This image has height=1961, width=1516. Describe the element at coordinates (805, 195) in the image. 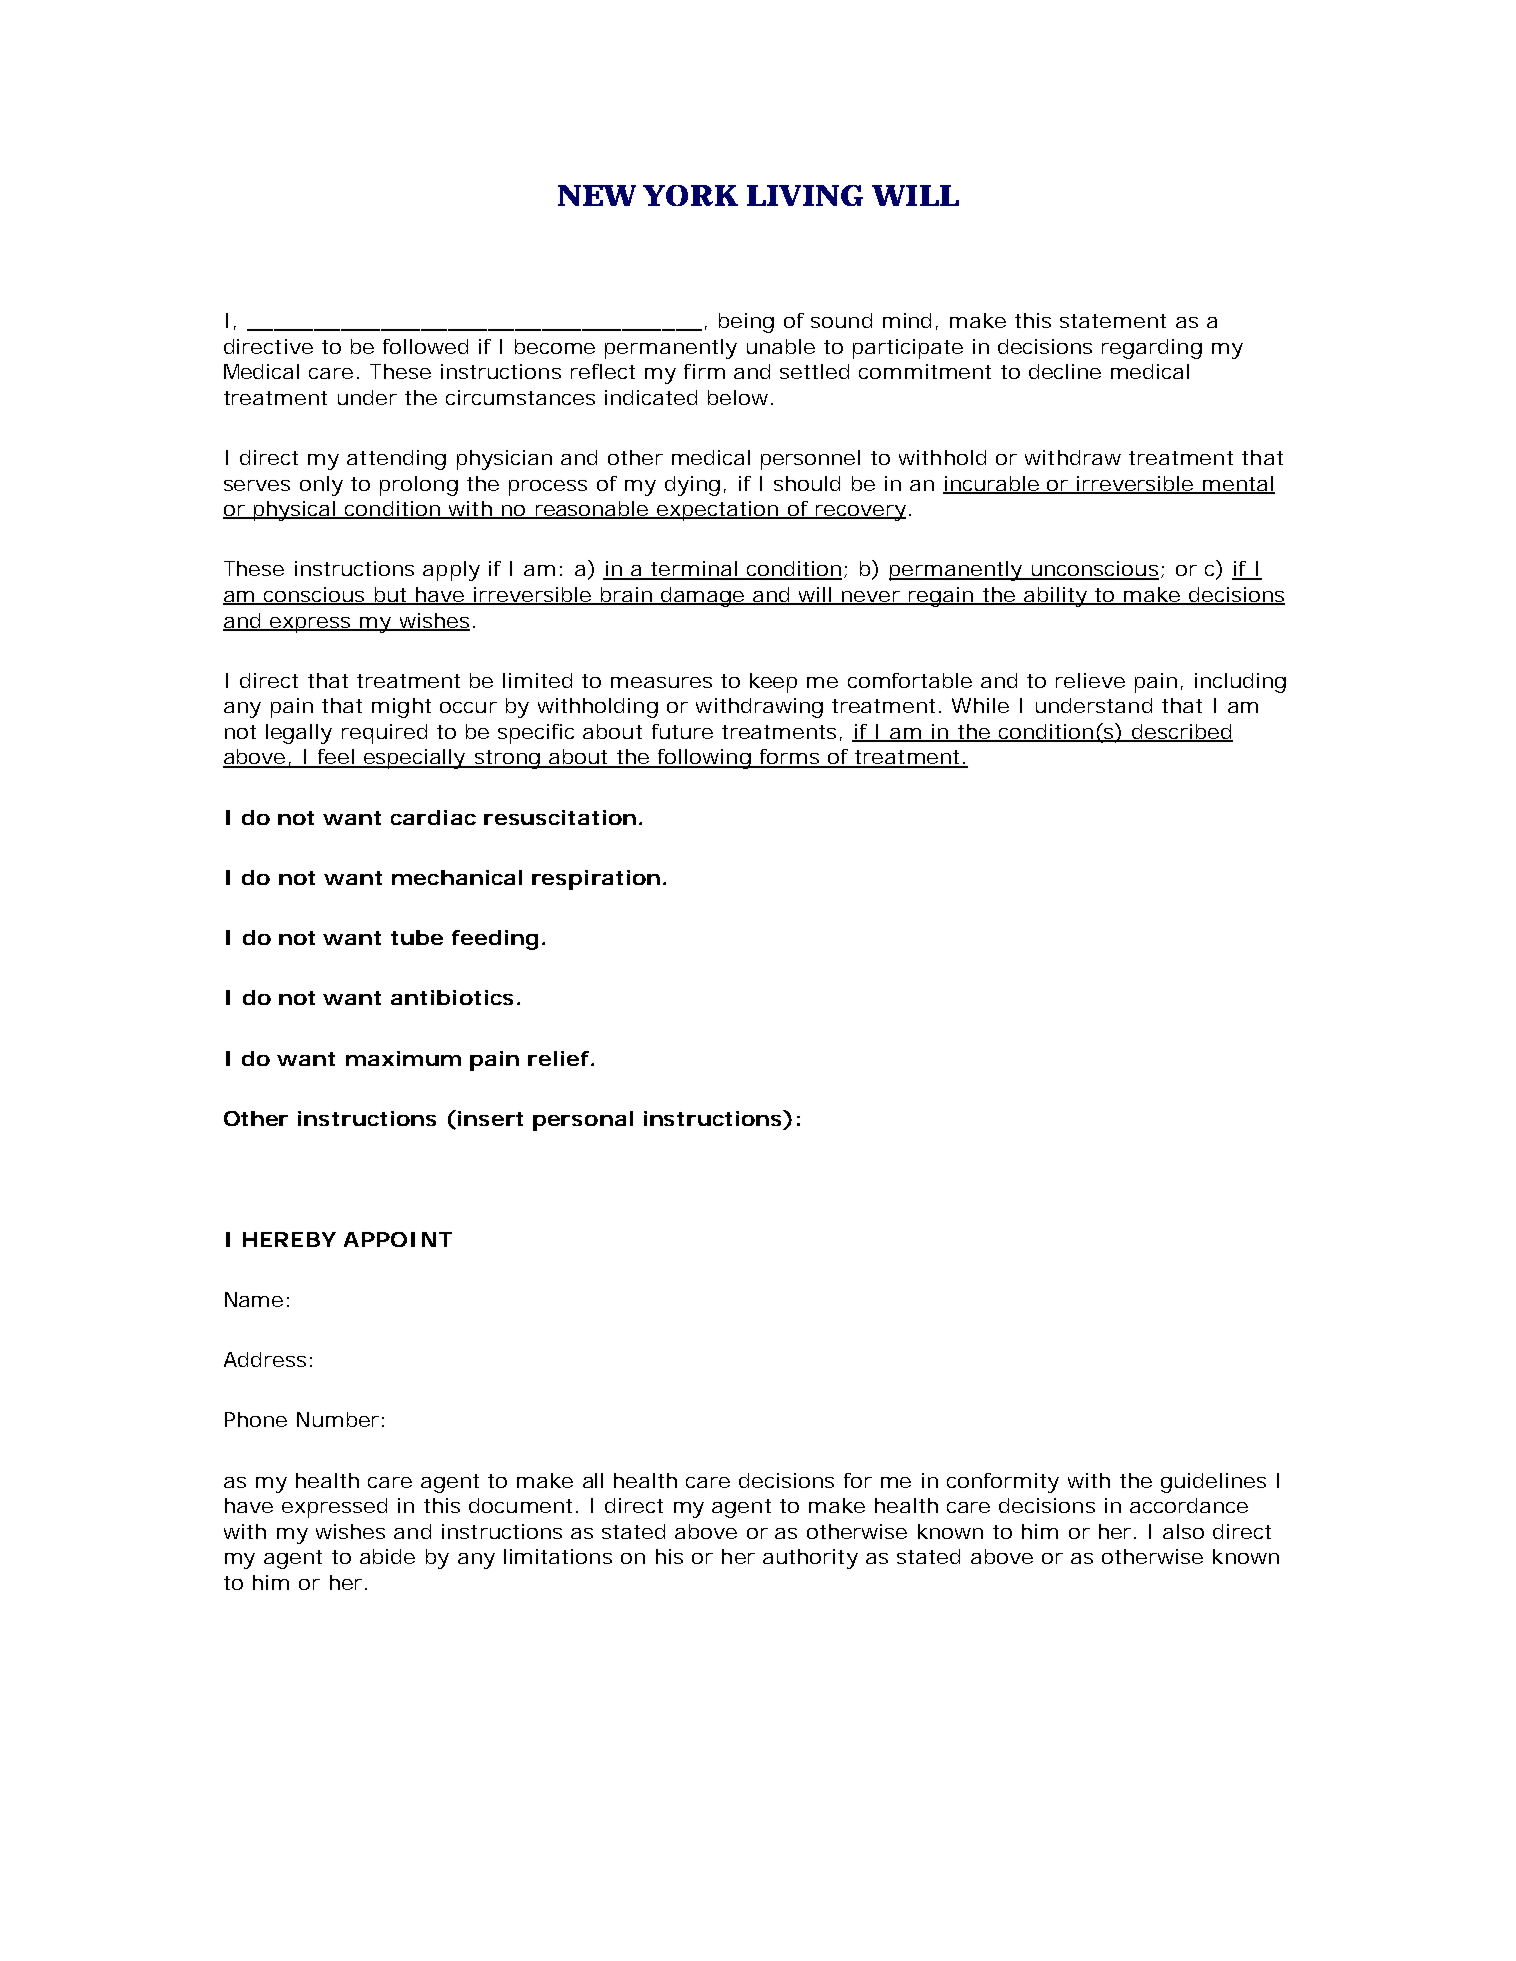

I see `LIVING` at that location.
